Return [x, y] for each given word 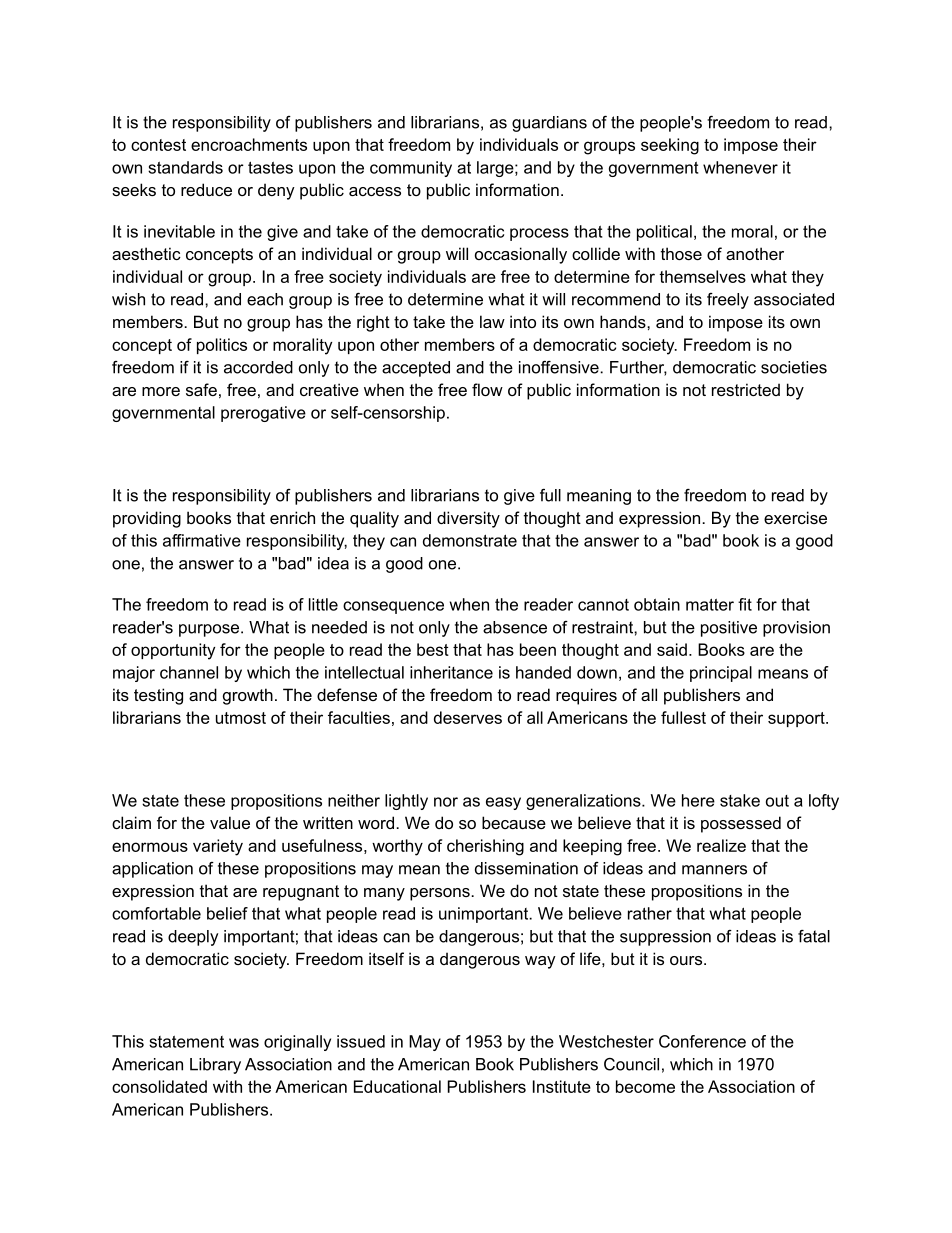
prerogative [263, 414]
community [411, 169]
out [777, 801]
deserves [468, 717]
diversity [468, 519]
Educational [397, 1086]
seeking [670, 146]
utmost [241, 718]
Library [215, 1066]
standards [185, 167]
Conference [702, 1041]
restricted [746, 389]
